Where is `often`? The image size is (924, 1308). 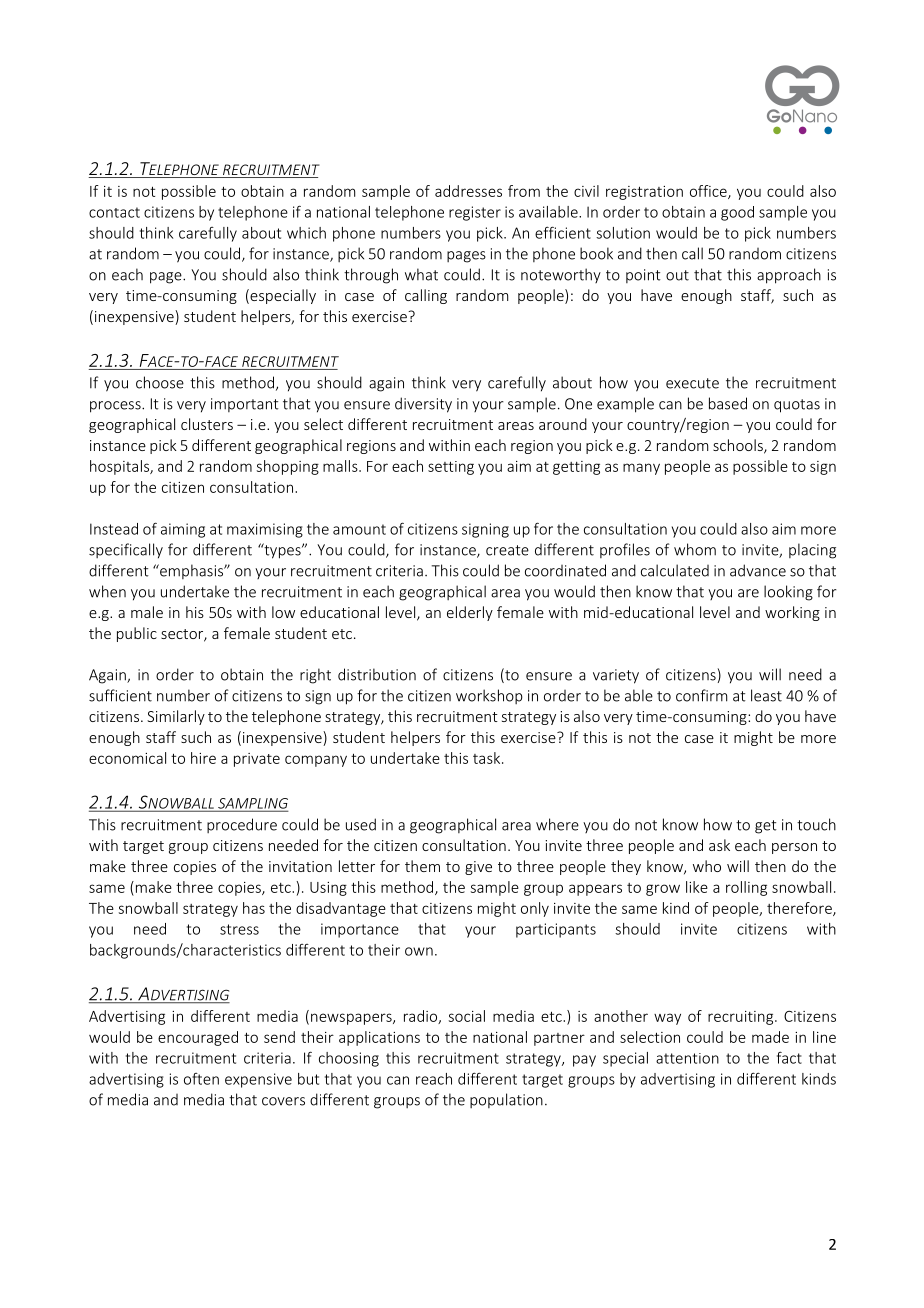 often is located at coordinates (201, 1079).
